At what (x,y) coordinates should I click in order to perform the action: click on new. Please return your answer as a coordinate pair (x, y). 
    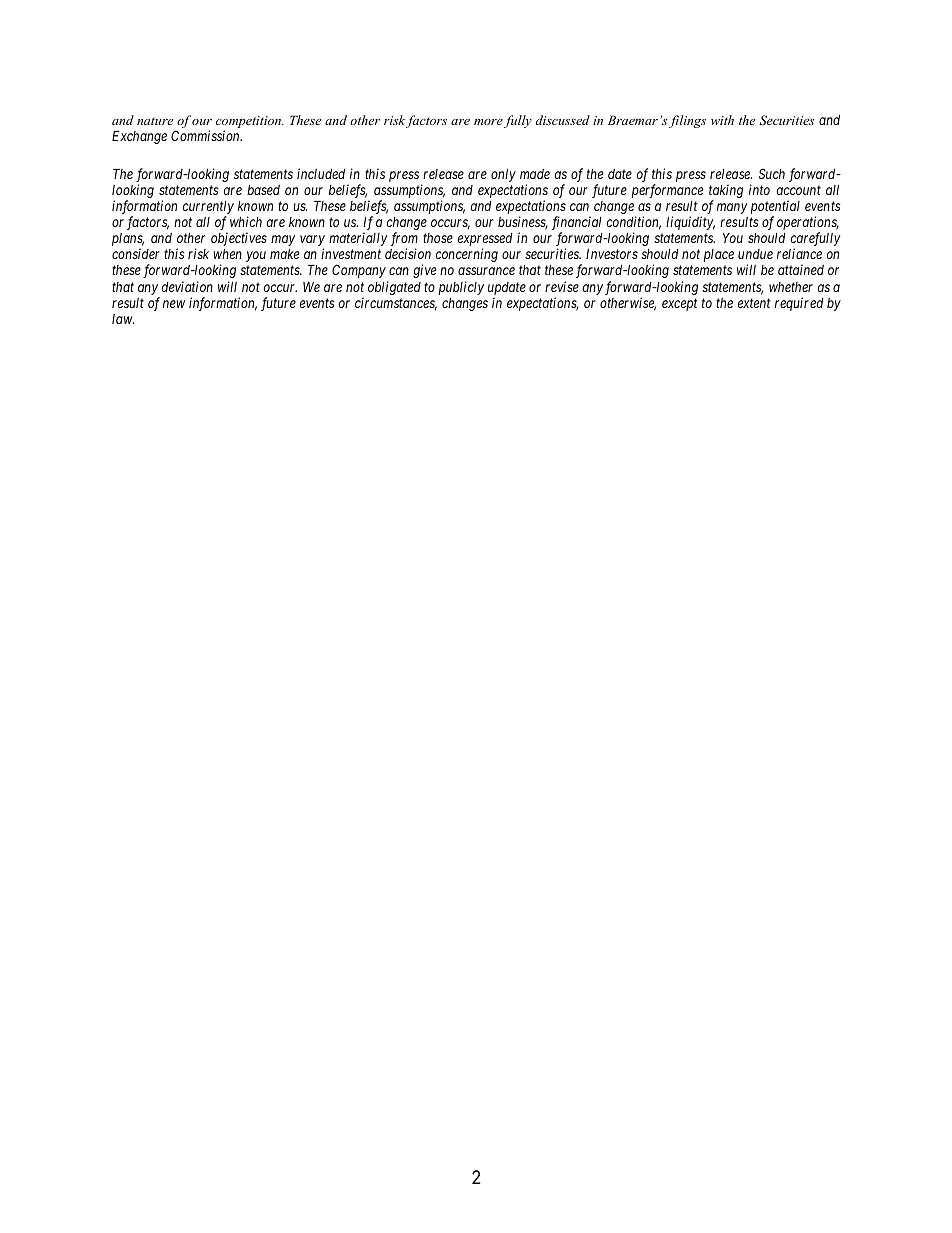
    Looking at the image, I should click on (174, 304).
